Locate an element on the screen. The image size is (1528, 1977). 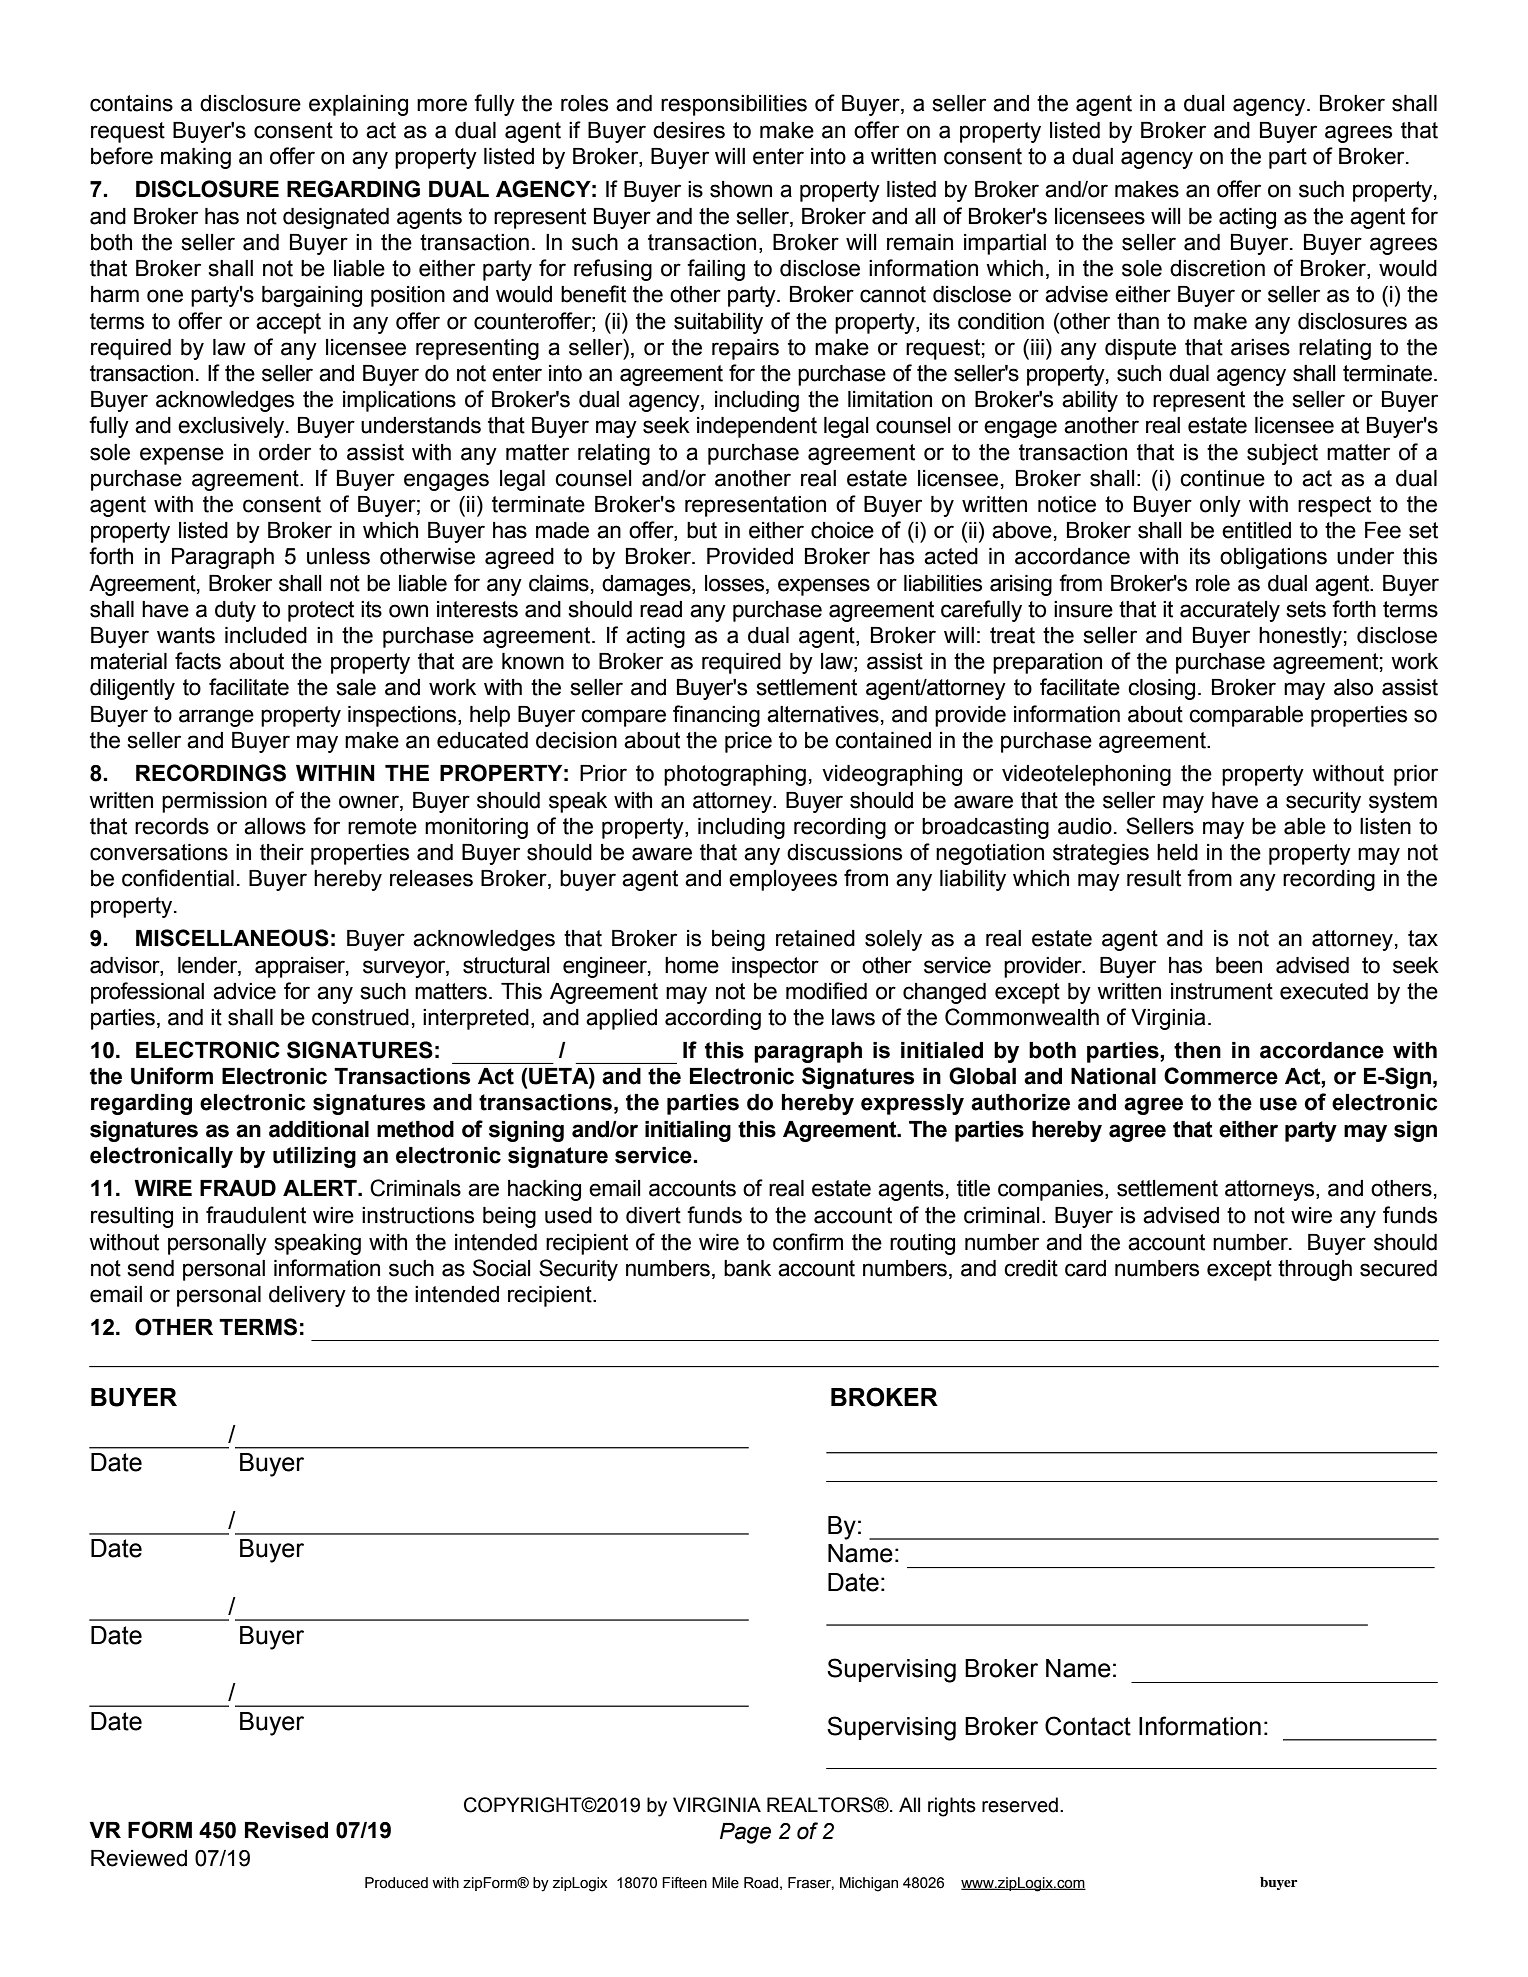
Page is located at coordinates (745, 1833).
